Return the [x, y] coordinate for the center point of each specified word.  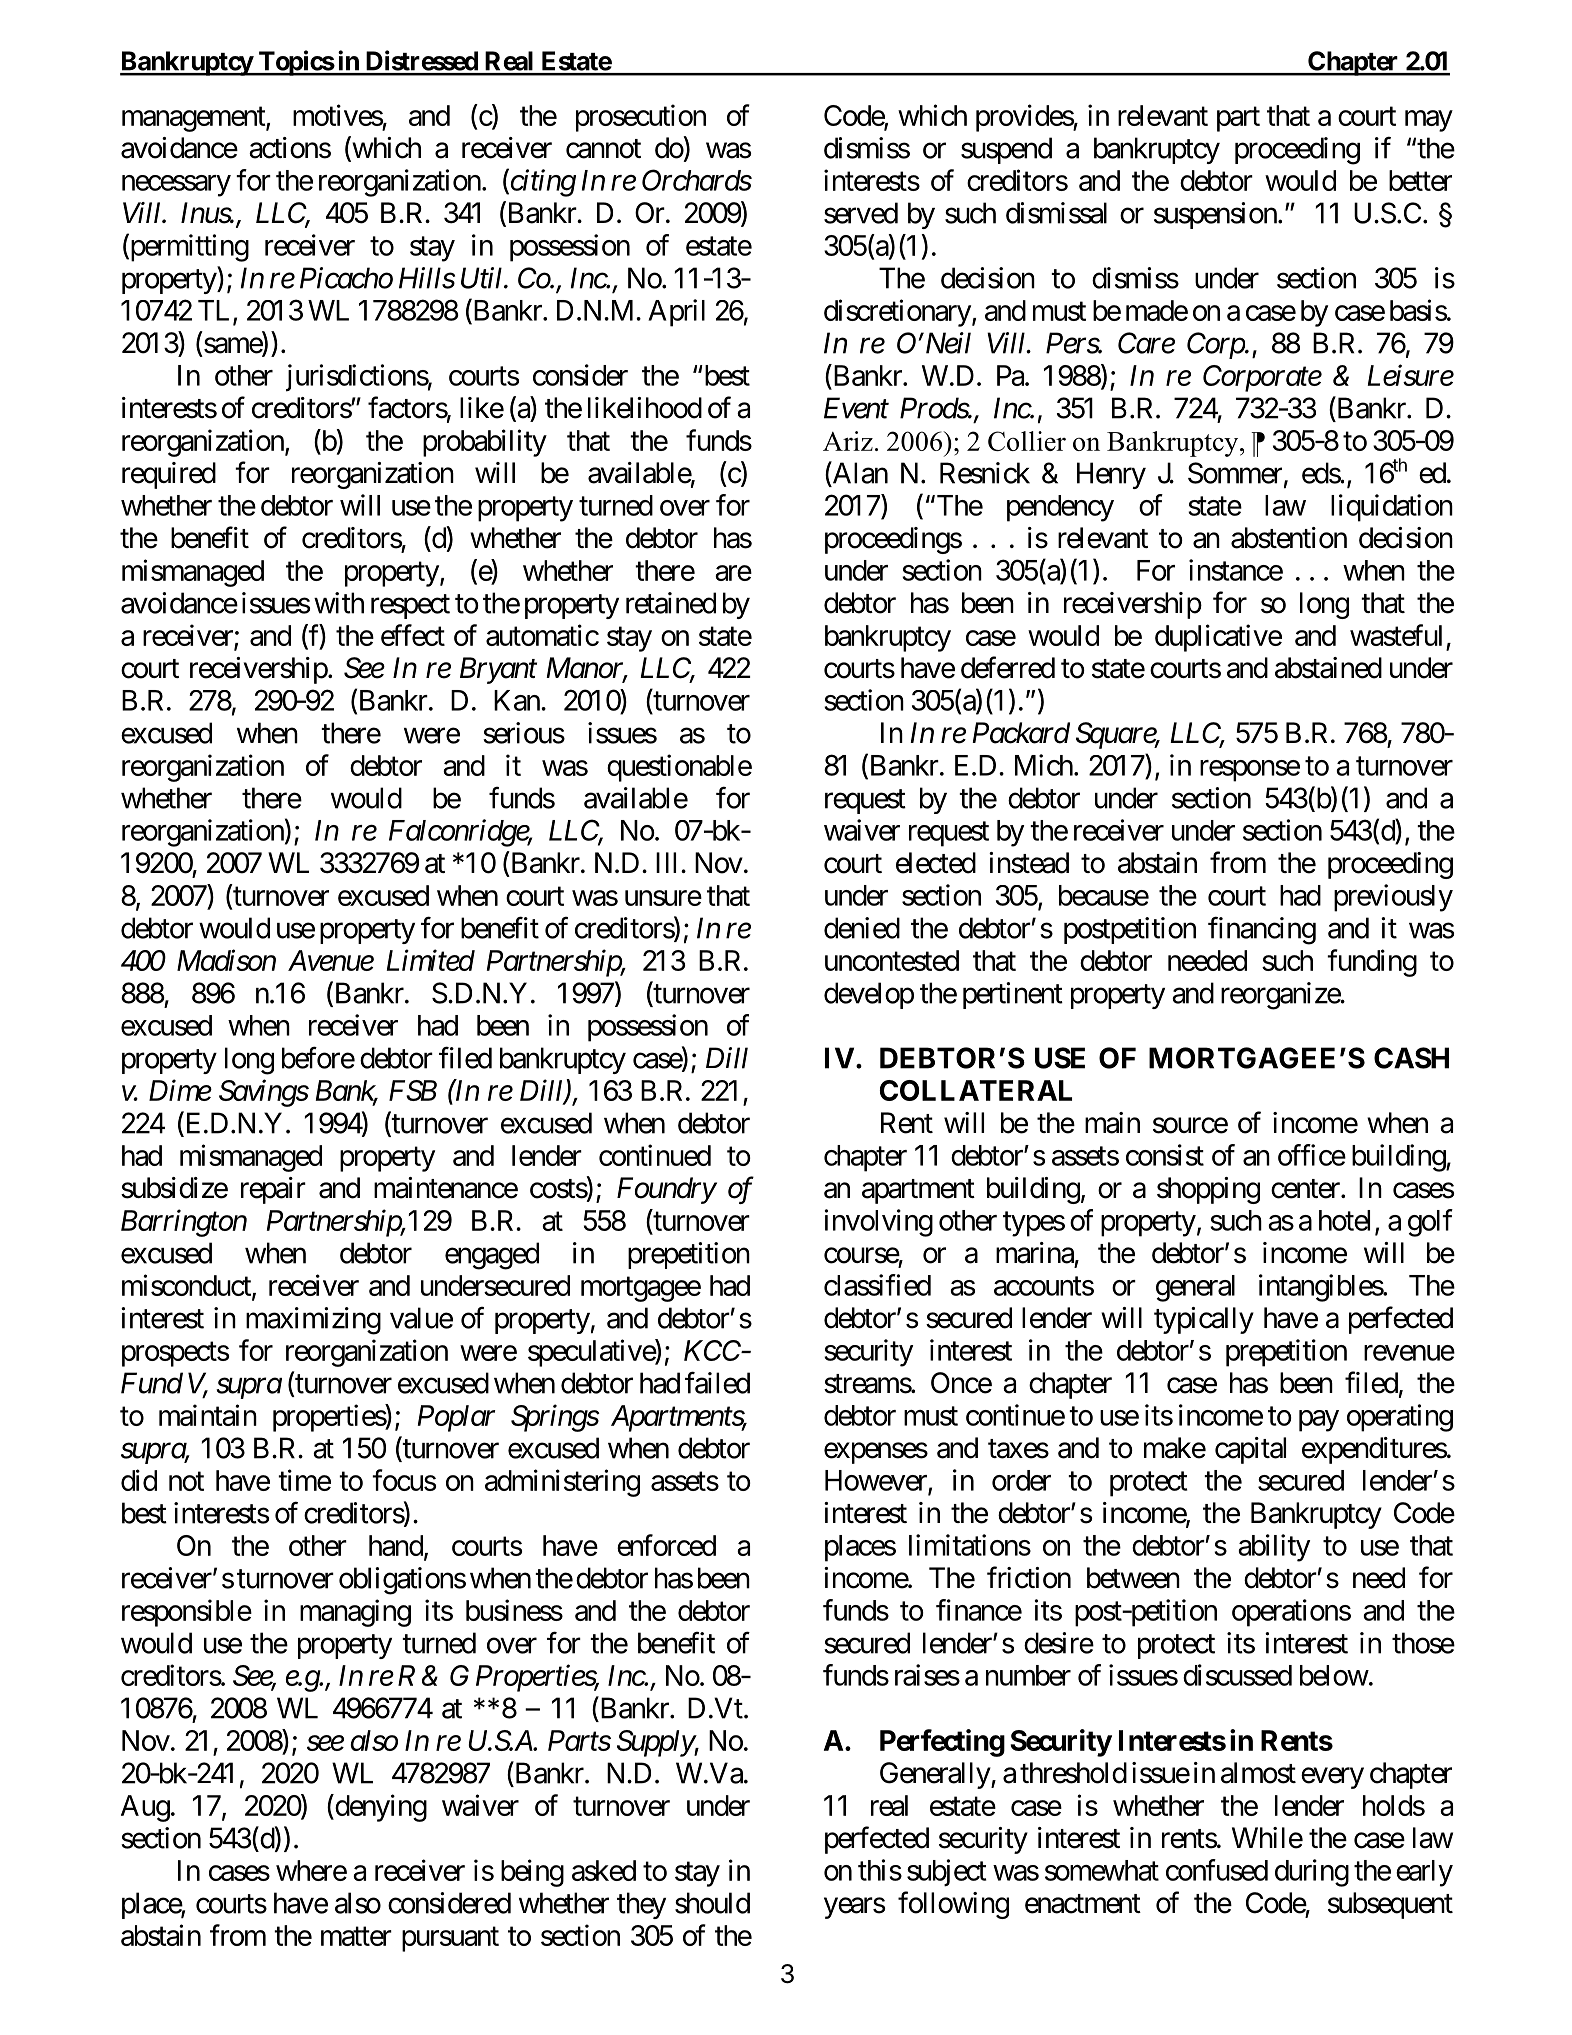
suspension [1215, 215]
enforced [666, 1545]
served [861, 213]
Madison [226, 960]
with [339, 603]
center [1306, 1189]
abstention [1289, 538]
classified [877, 1285]
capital [1250, 1450]
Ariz [848, 441]
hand [396, 1545]
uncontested [892, 960]
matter [356, 1936]
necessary [176, 186]
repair [273, 1190]
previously [1393, 898]
